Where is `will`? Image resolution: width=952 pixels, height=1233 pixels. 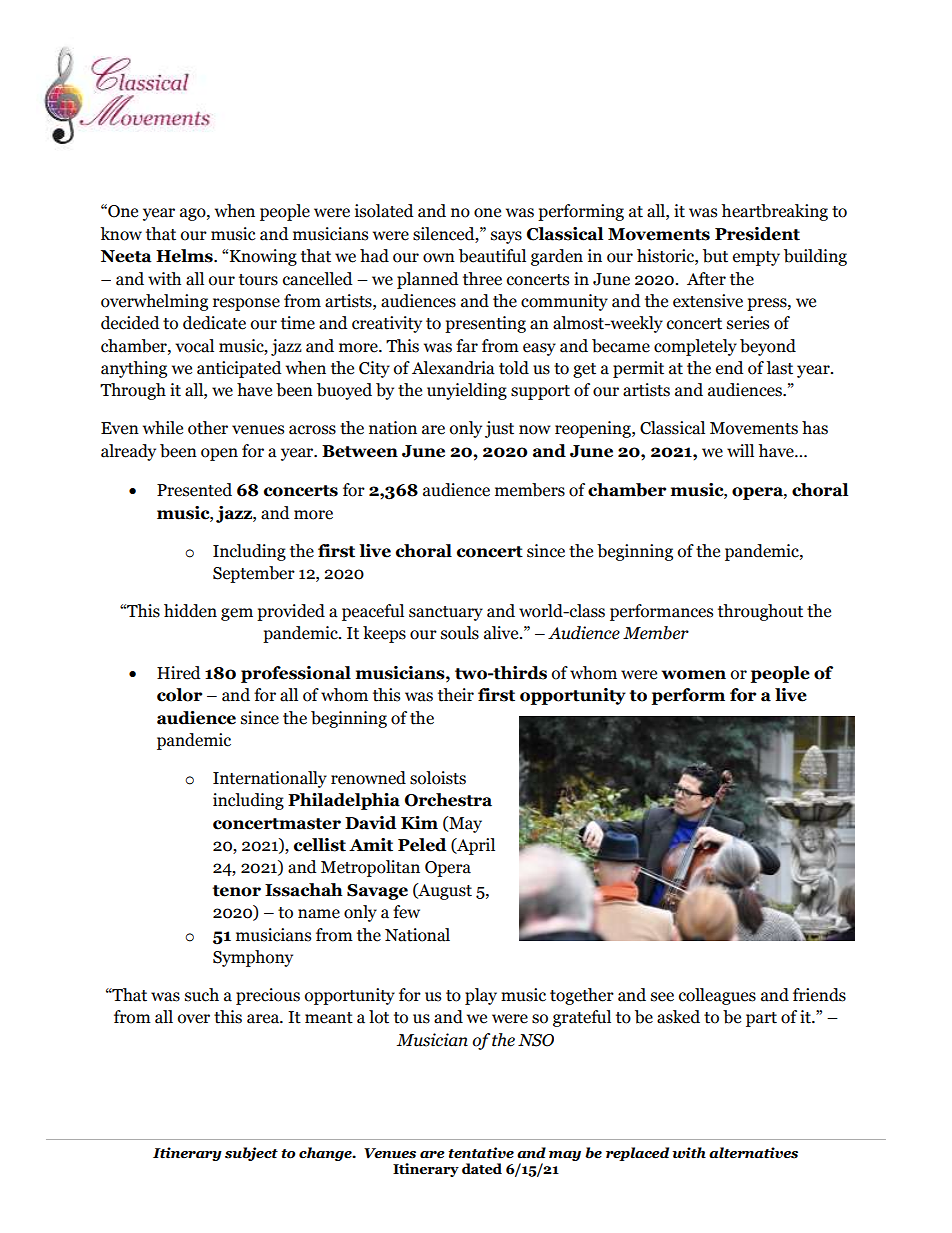
will is located at coordinates (740, 450).
